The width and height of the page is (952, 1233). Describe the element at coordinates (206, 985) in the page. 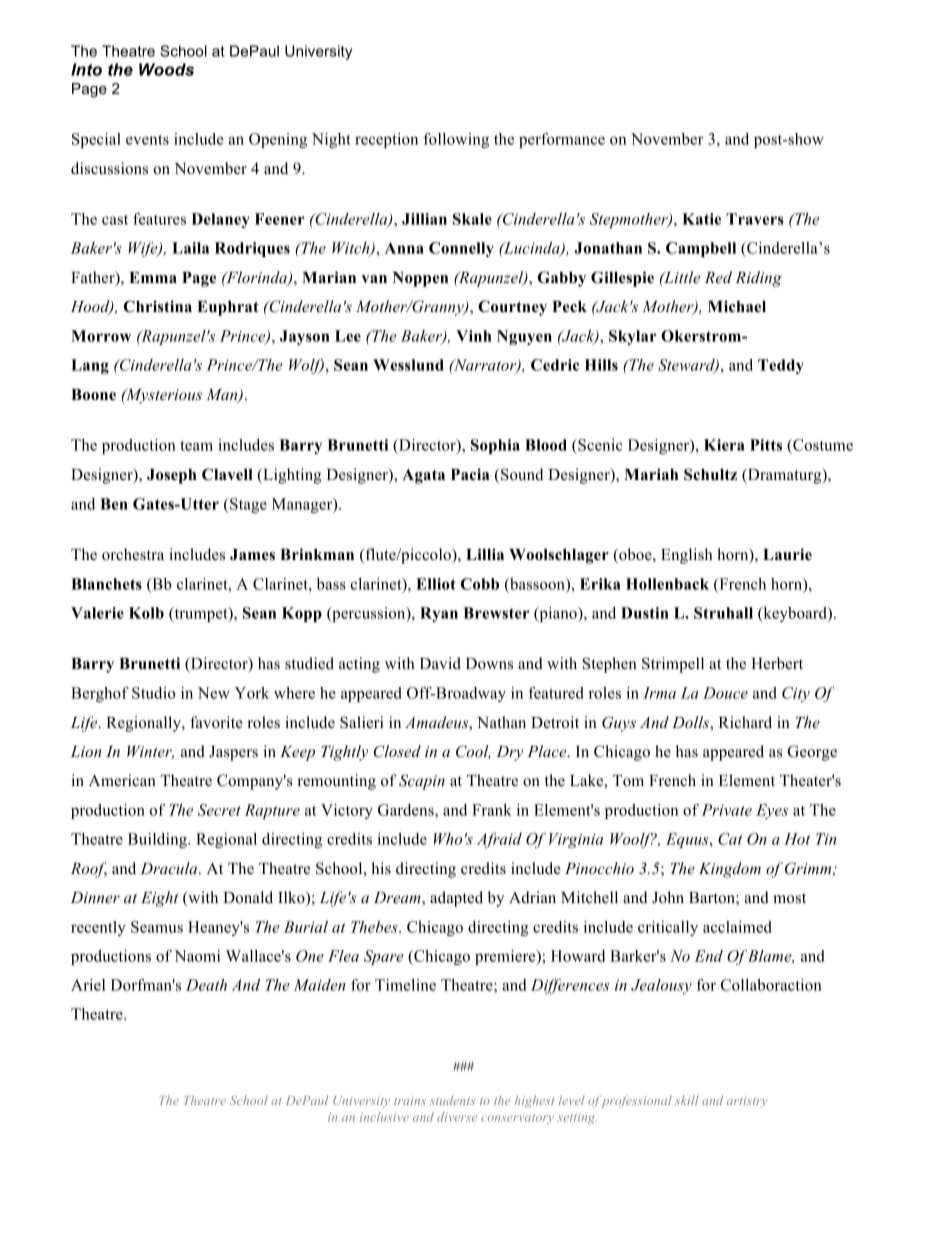

I see `Death` at that location.
